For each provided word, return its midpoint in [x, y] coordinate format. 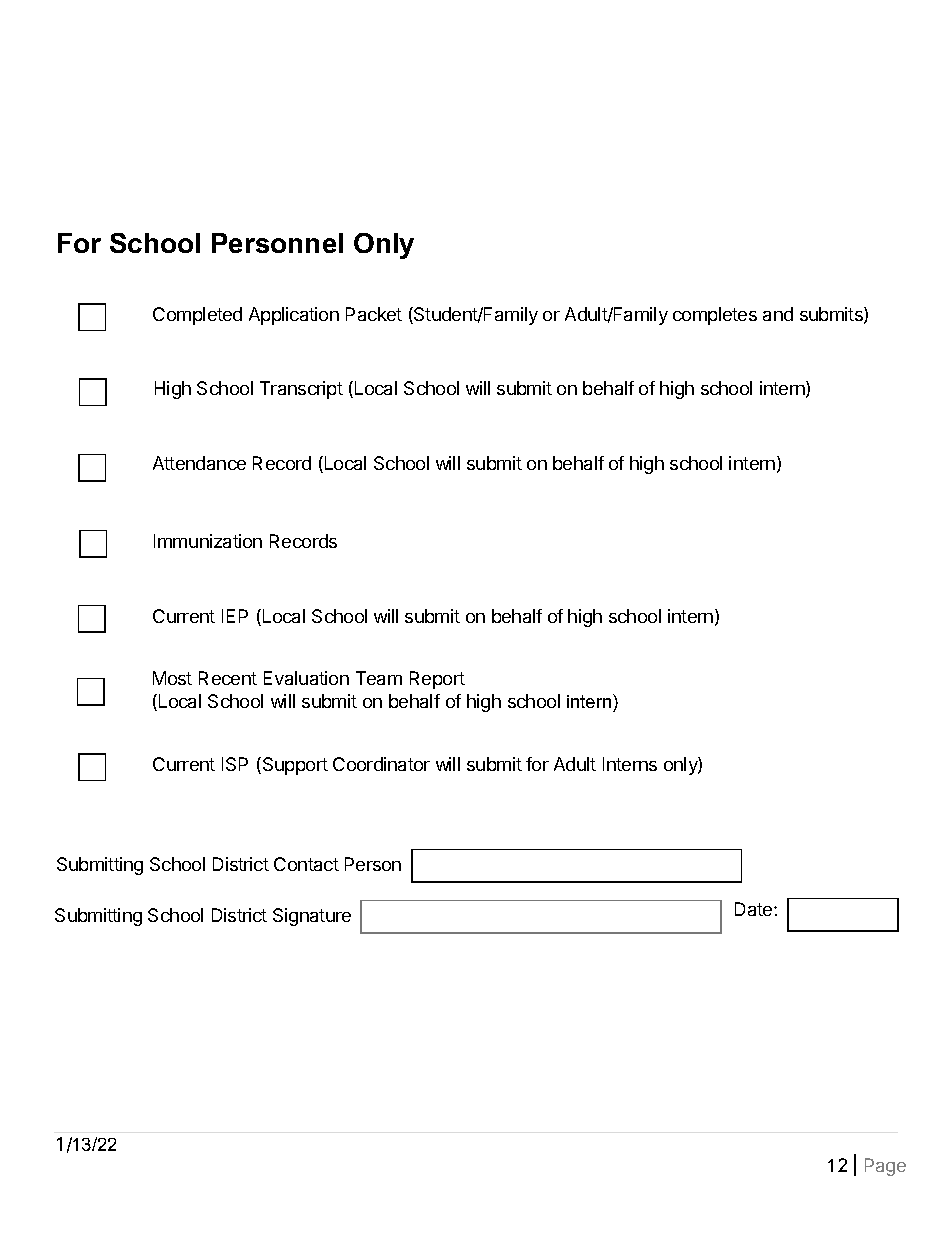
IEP [235, 616]
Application [294, 316]
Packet [374, 314]
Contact [306, 864]
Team [379, 678]
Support [295, 766]
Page [885, 1167]
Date [755, 909]
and [778, 314]
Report [437, 680]
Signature [312, 917]
